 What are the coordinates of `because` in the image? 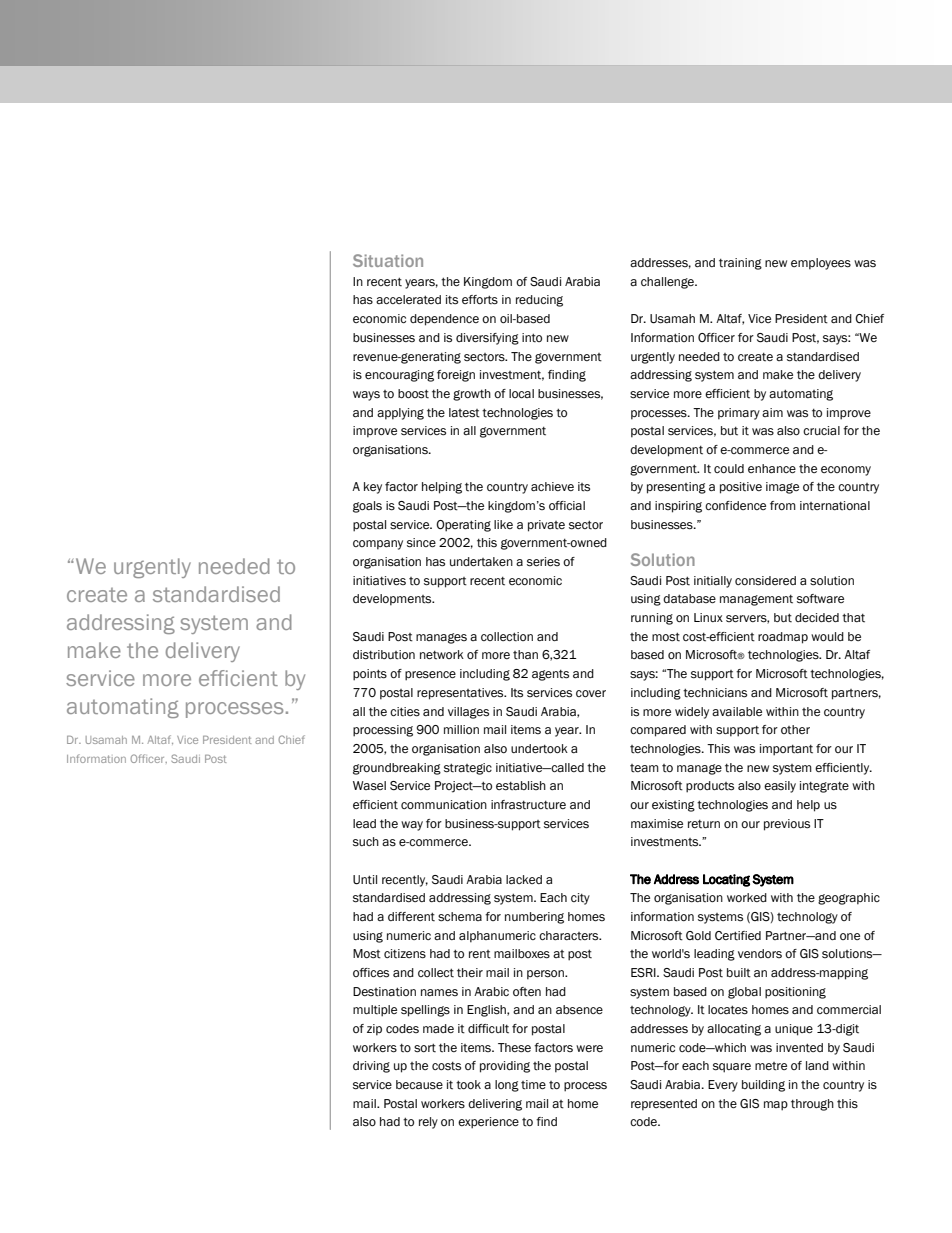 It's located at (419, 1085).
